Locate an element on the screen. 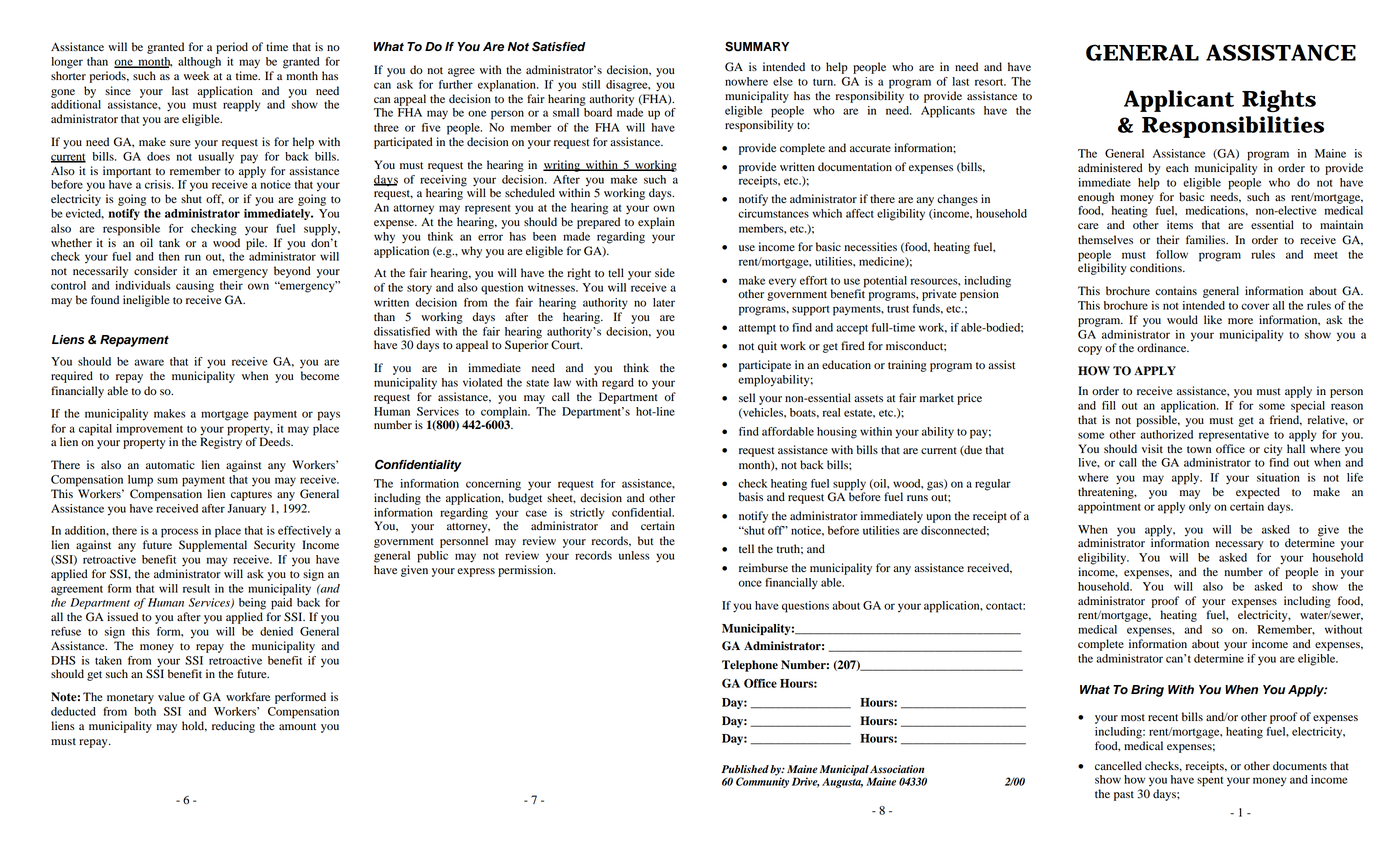 This screenshot has width=1400, height=850. spent is located at coordinates (1210, 782).
